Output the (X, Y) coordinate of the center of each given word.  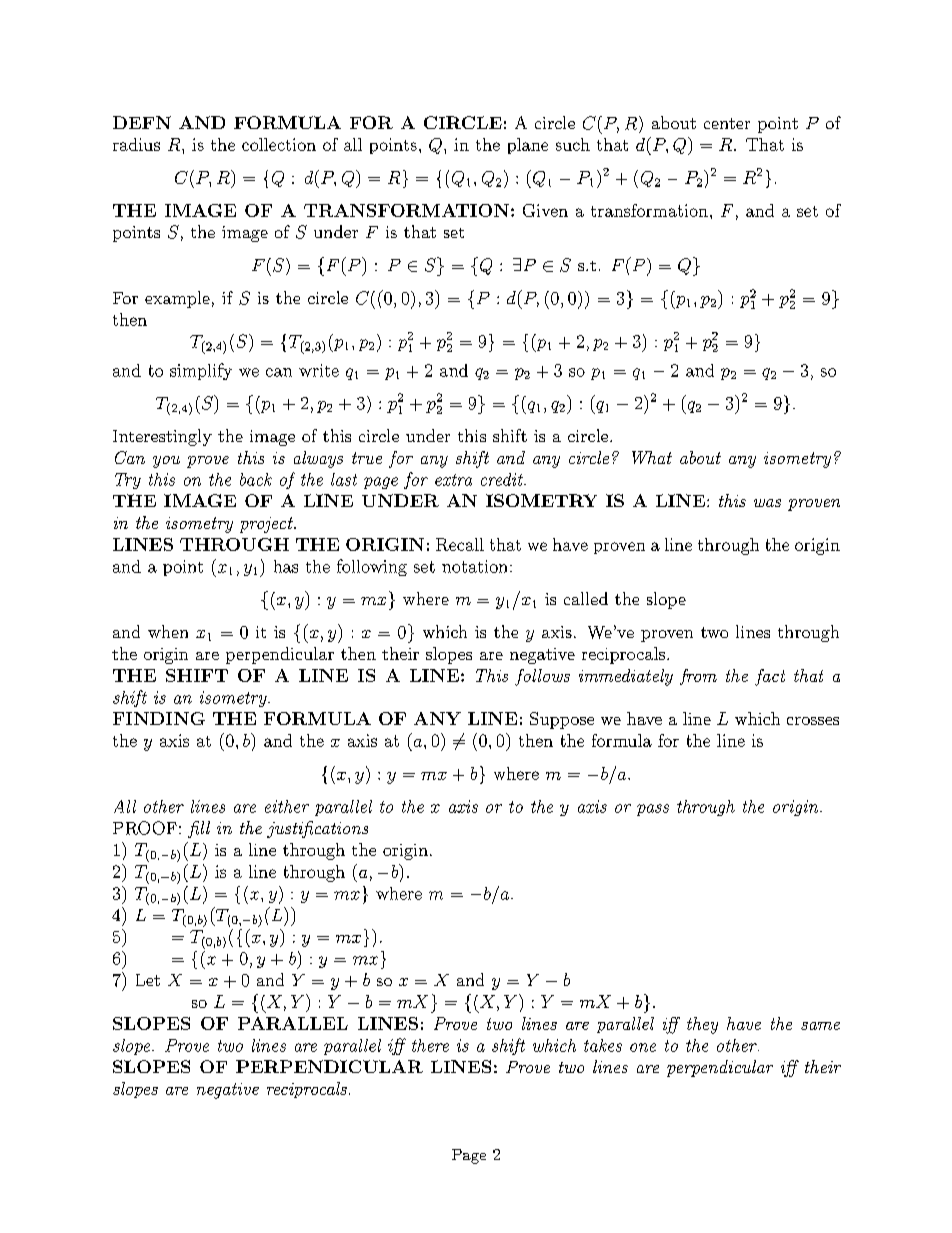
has (286, 566)
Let (148, 980)
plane (528, 146)
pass (653, 810)
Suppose (562, 720)
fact (770, 677)
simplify (201, 371)
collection (279, 144)
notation (474, 566)
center (727, 123)
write (319, 370)
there (430, 1045)
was (767, 503)
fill (199, 829)
